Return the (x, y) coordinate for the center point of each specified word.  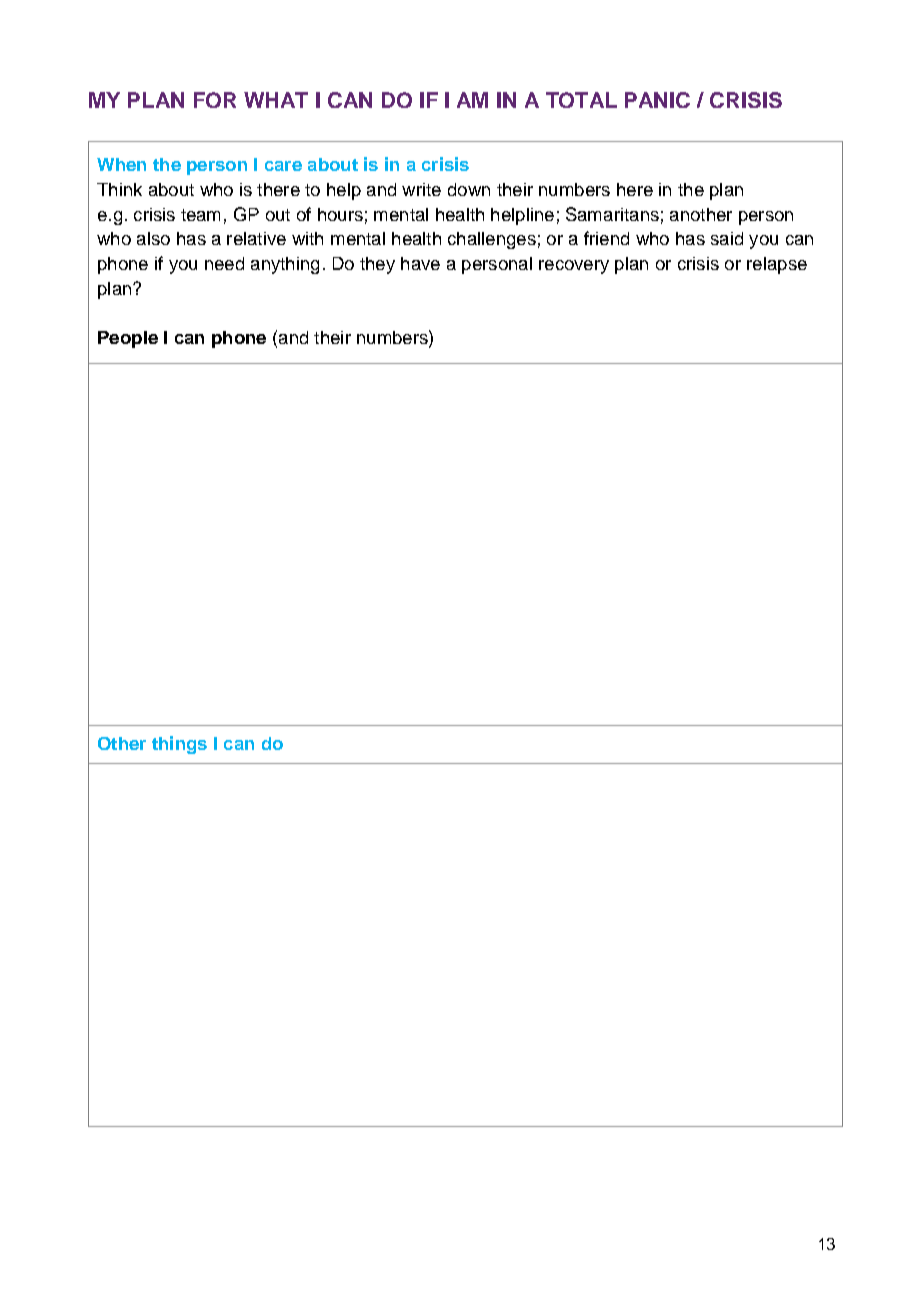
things (179, 745)
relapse (777, 265)
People (128, 339)
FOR (215, 100)
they (377, 265)
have (420, 263)
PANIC (657, 100)
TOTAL (581, 100)
